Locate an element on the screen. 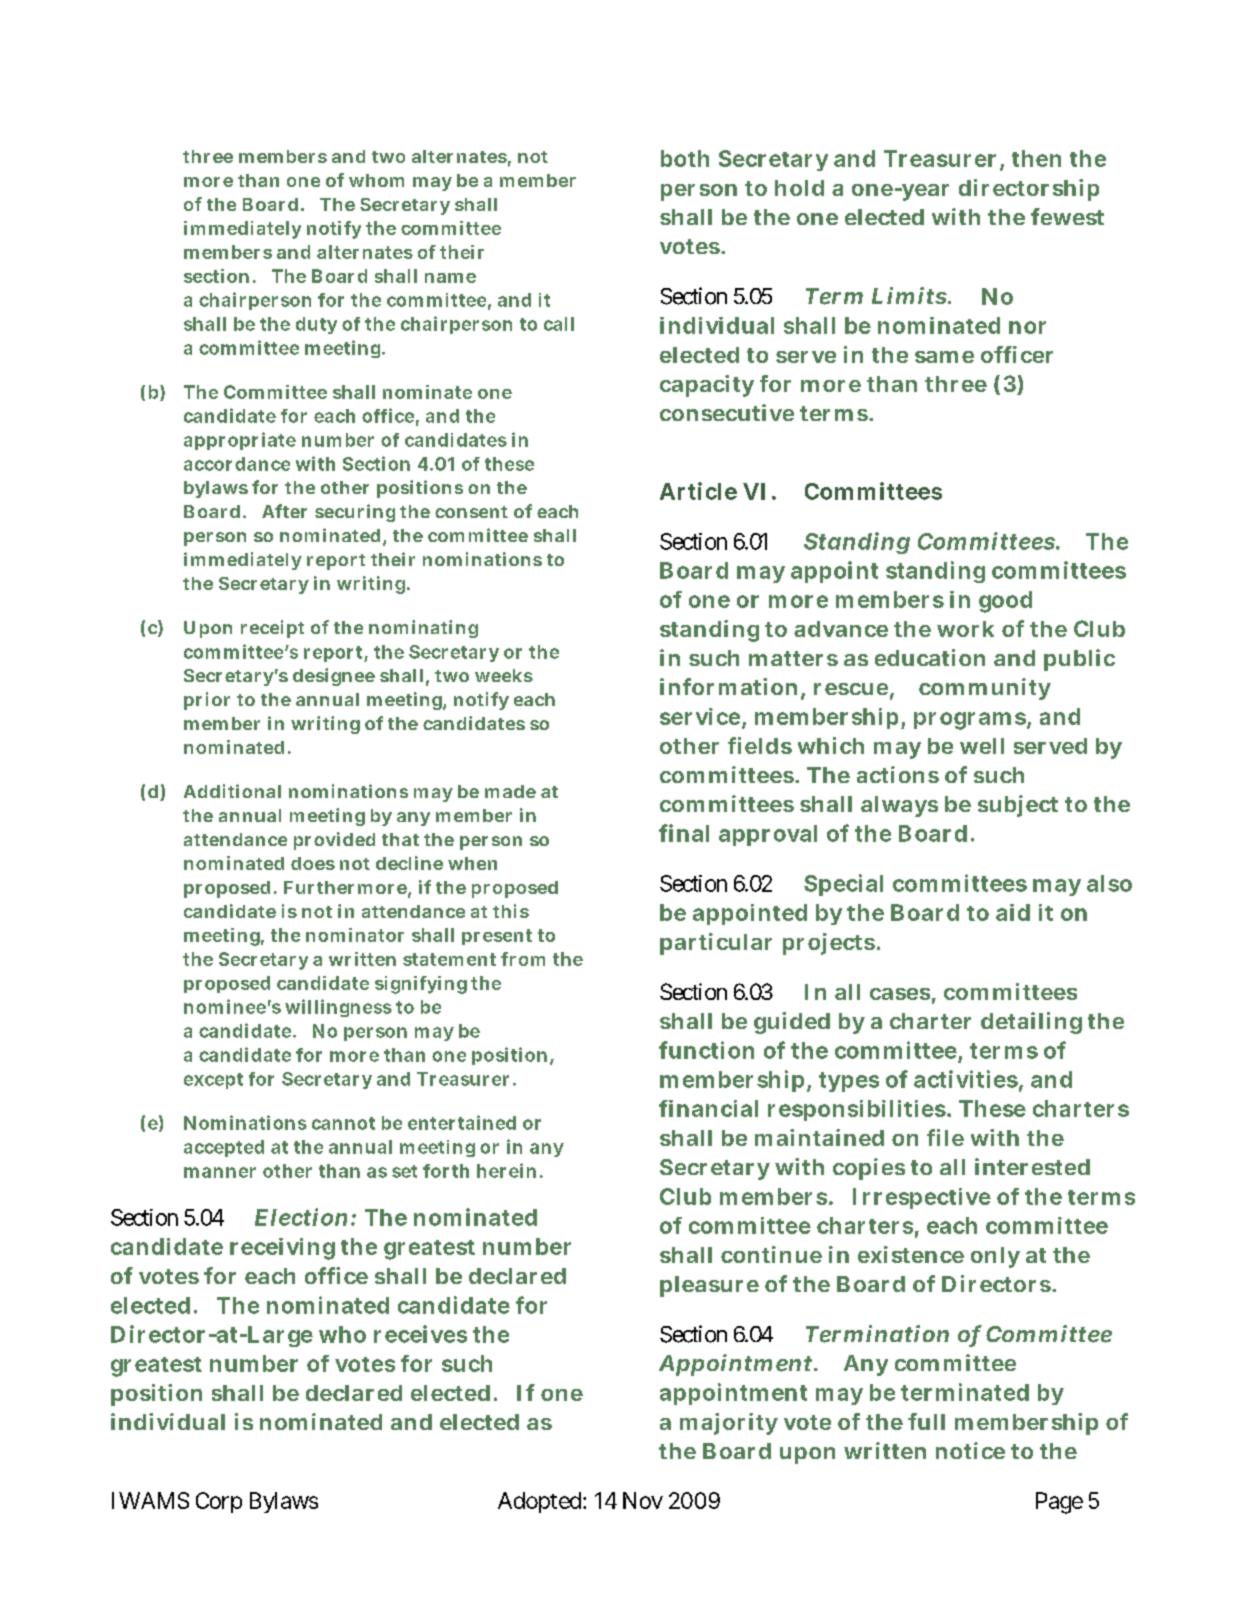  both is located at coordinates (685, 158).
